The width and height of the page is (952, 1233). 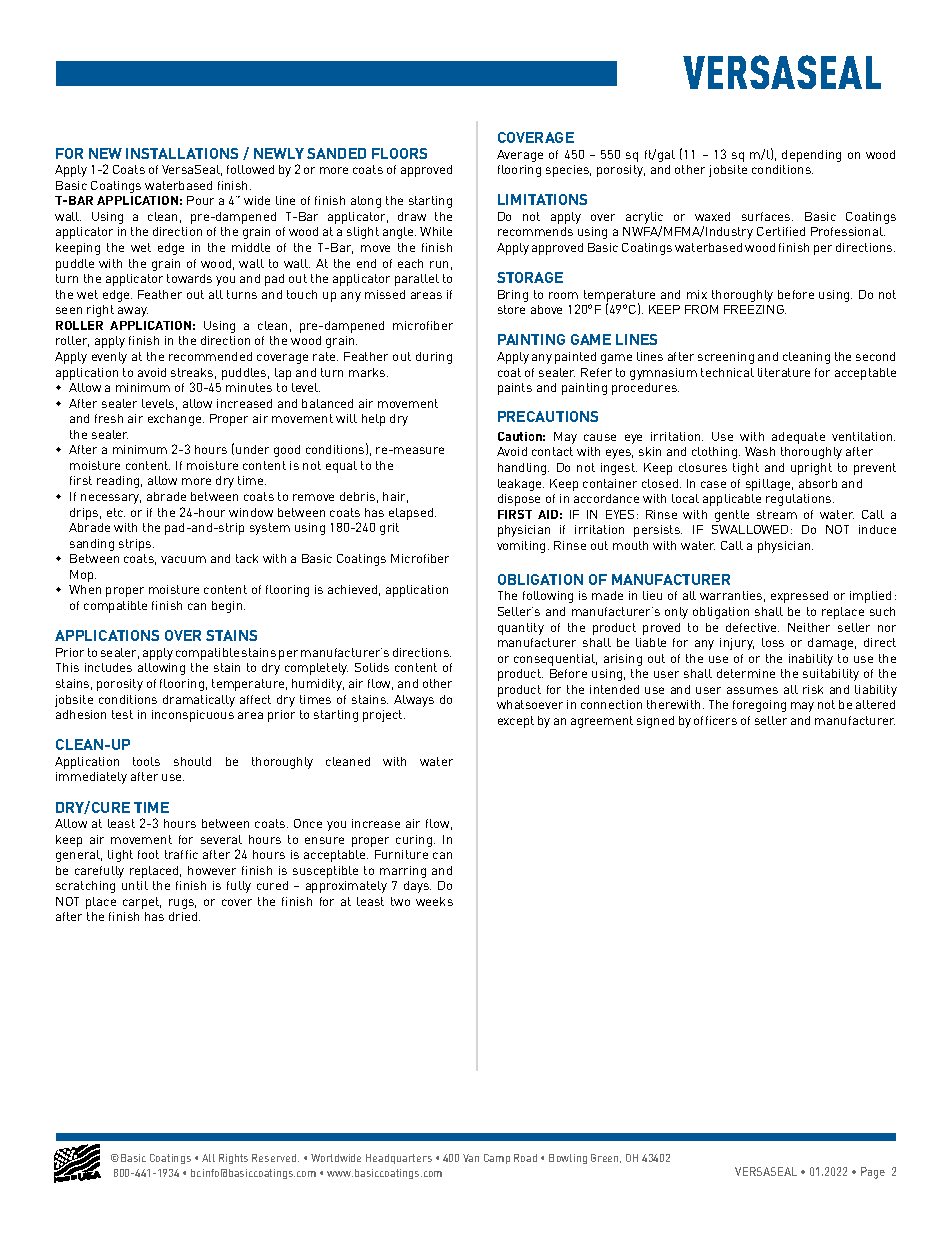 What do you see at coordinates (759, 706) in the page?
I see `foregoing` at bounding box center [759, 706].
